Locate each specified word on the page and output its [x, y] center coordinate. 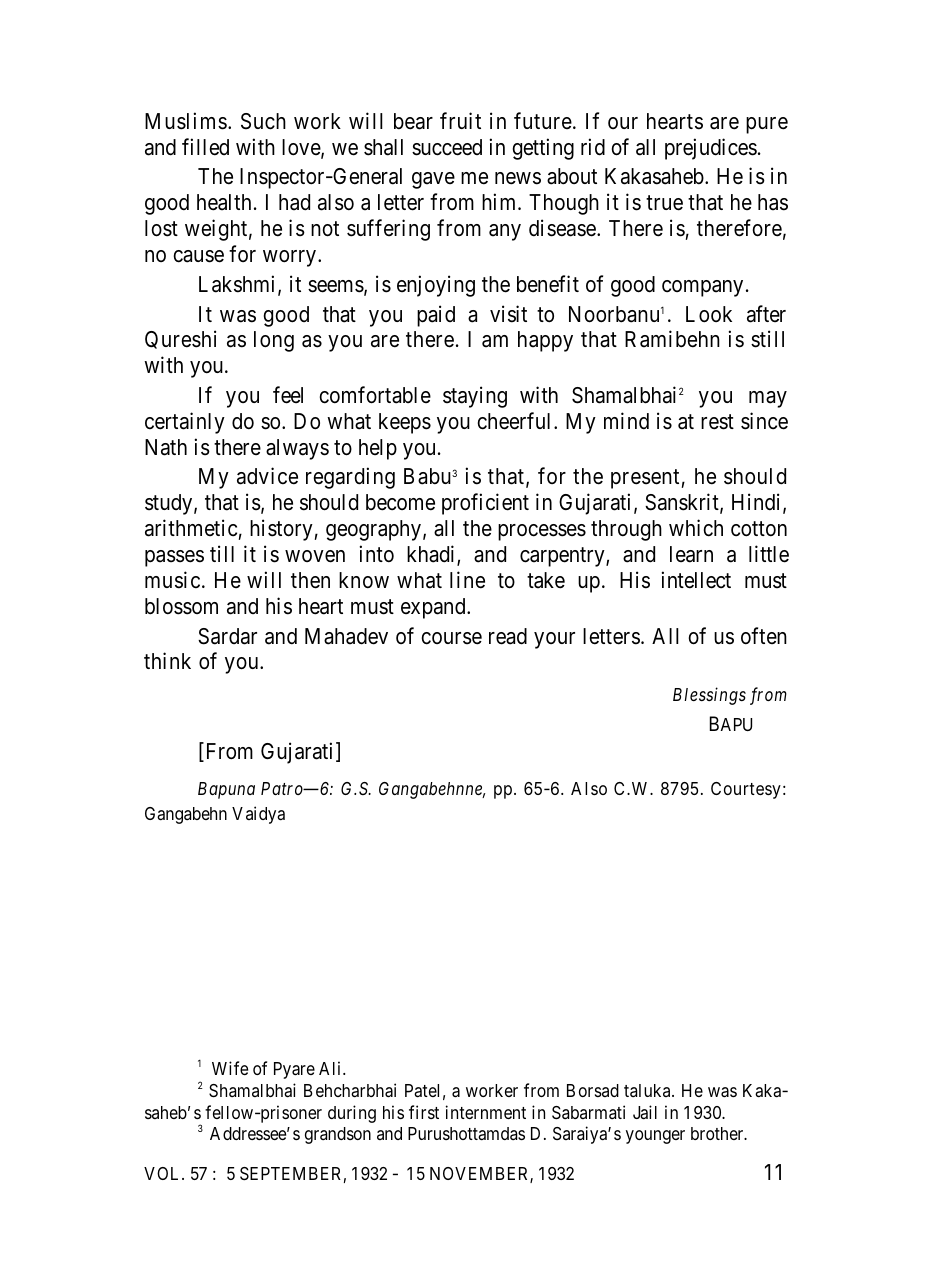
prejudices [711, 149]
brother [718, 1133]
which [696, 528]
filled [205, 147]
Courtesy [746, 790]
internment [486, 1112]
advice [267, 476]
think [167, 660]
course [451, 638]
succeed [447, 147]
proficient [485, 504]
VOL [163, 1173]
